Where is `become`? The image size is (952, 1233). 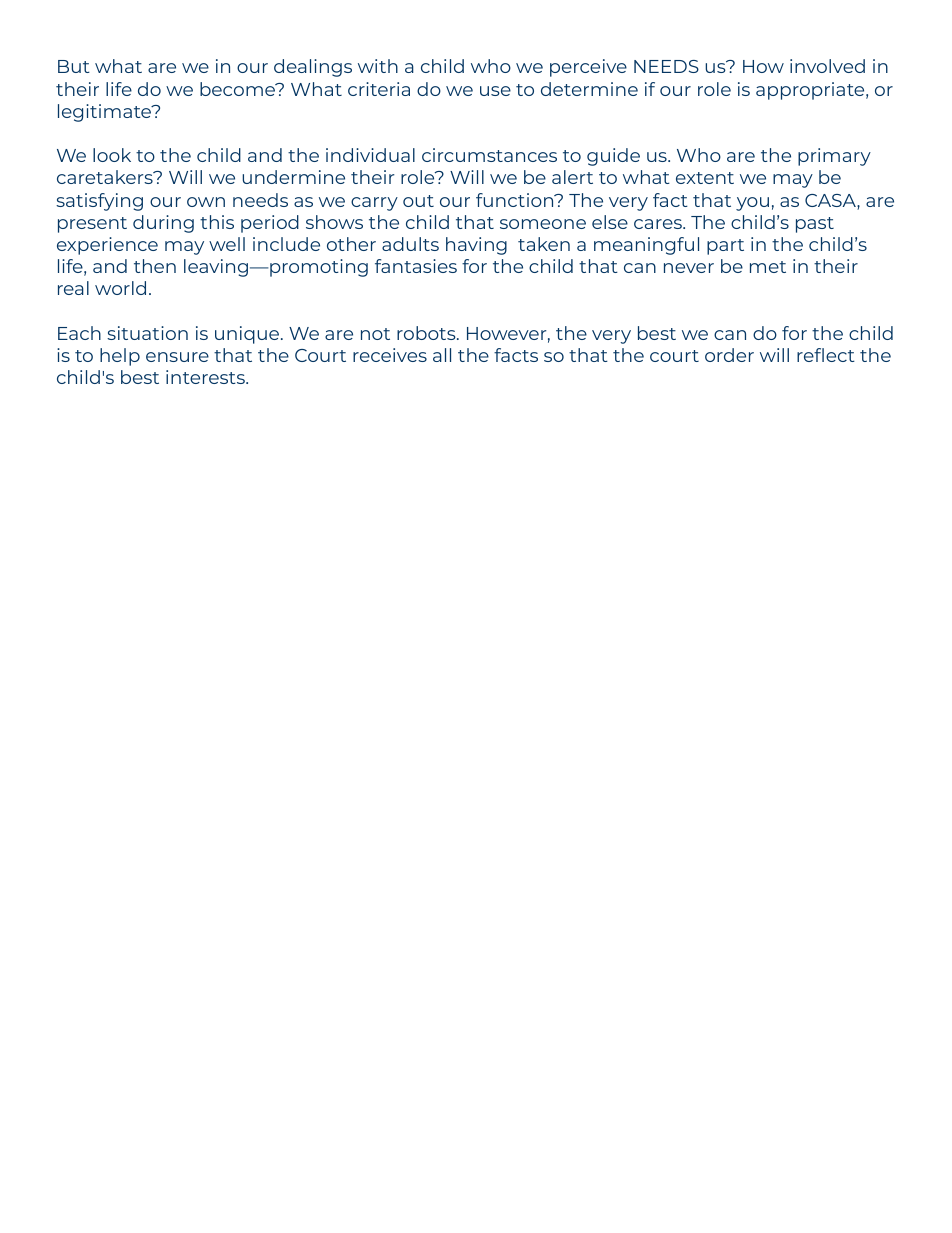 become is located at coordinates (238, 89).
